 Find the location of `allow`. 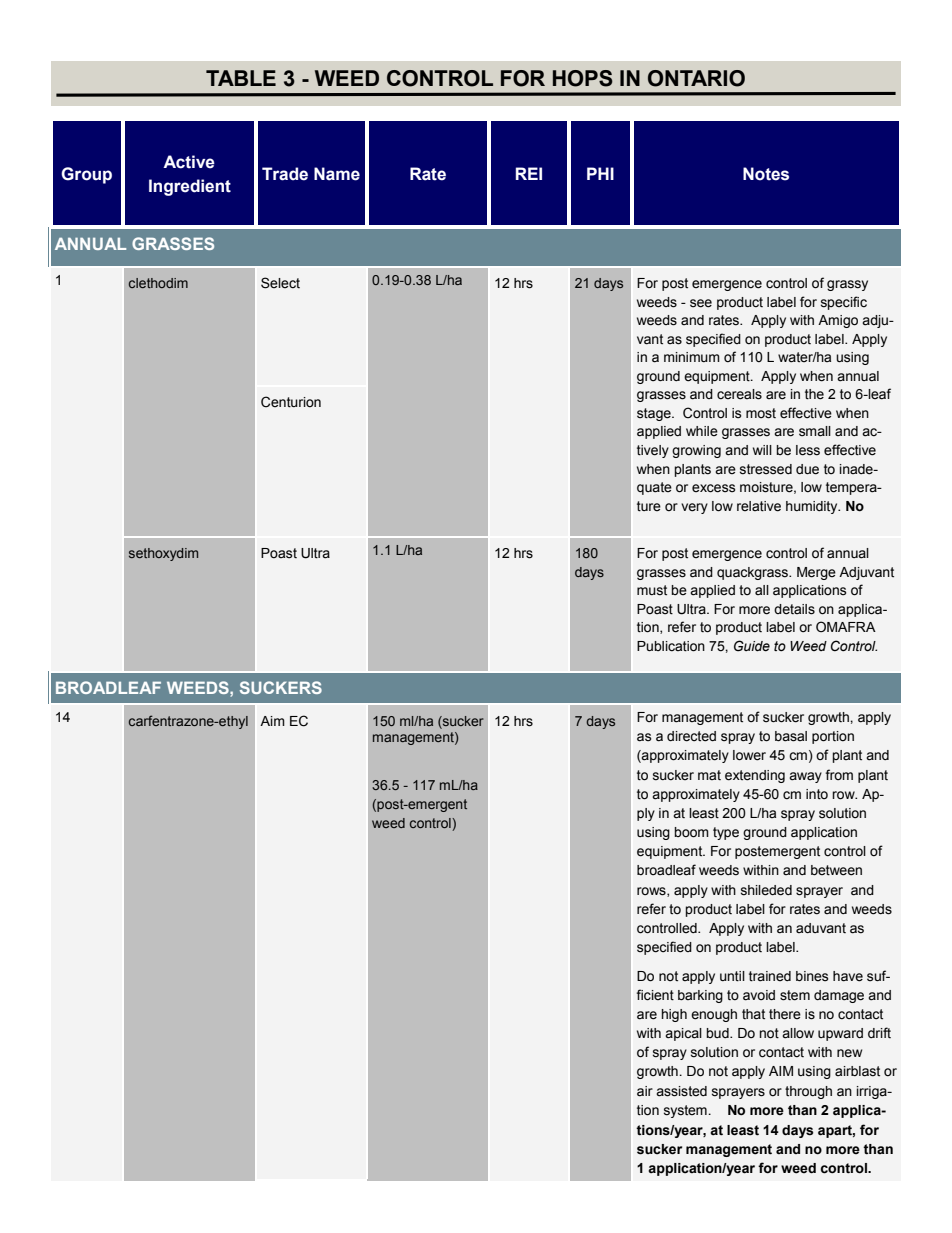

allow is located at coordinates (798, 1033).
